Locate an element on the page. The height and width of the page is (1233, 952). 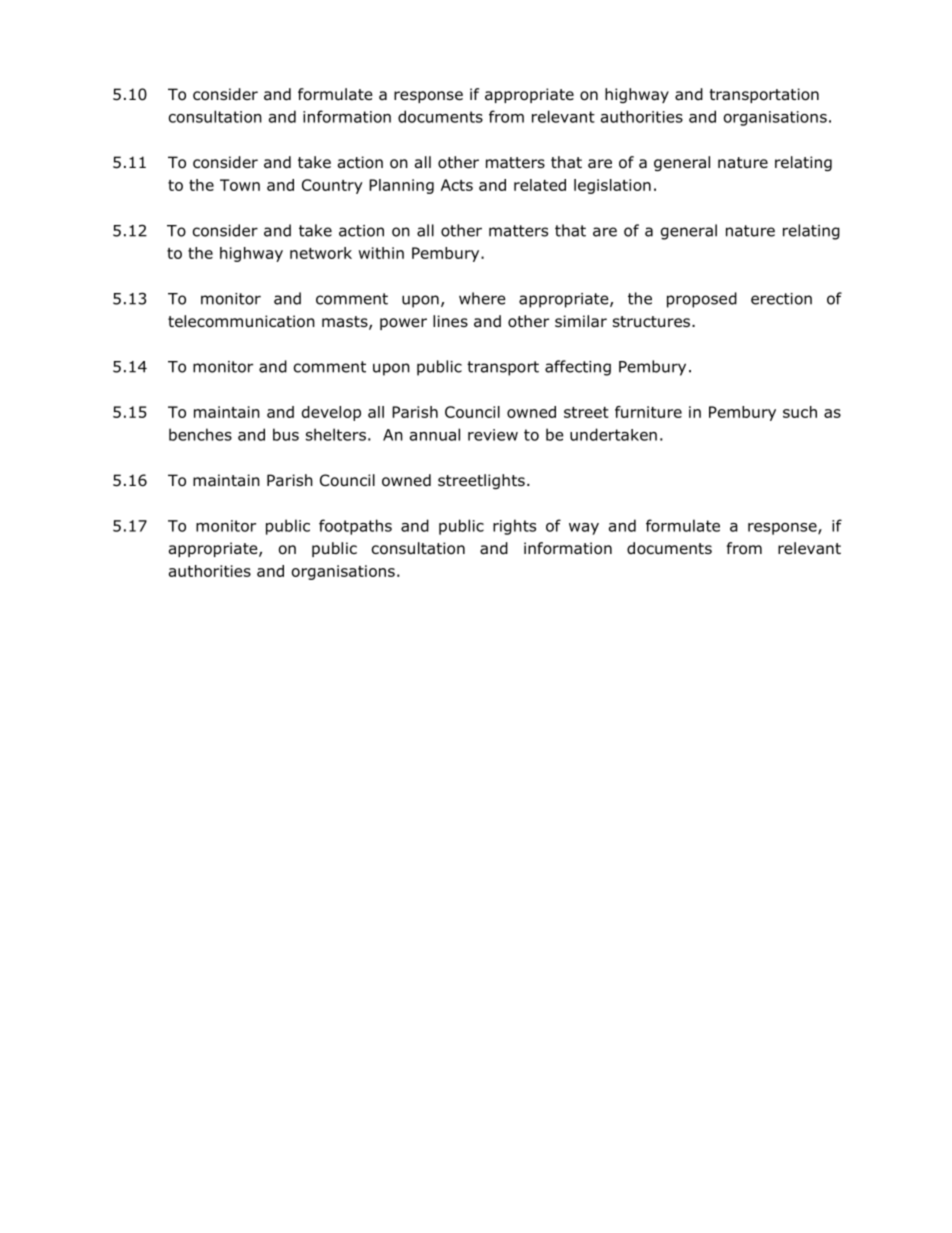
affecting is located at coordinates (578, 368).
